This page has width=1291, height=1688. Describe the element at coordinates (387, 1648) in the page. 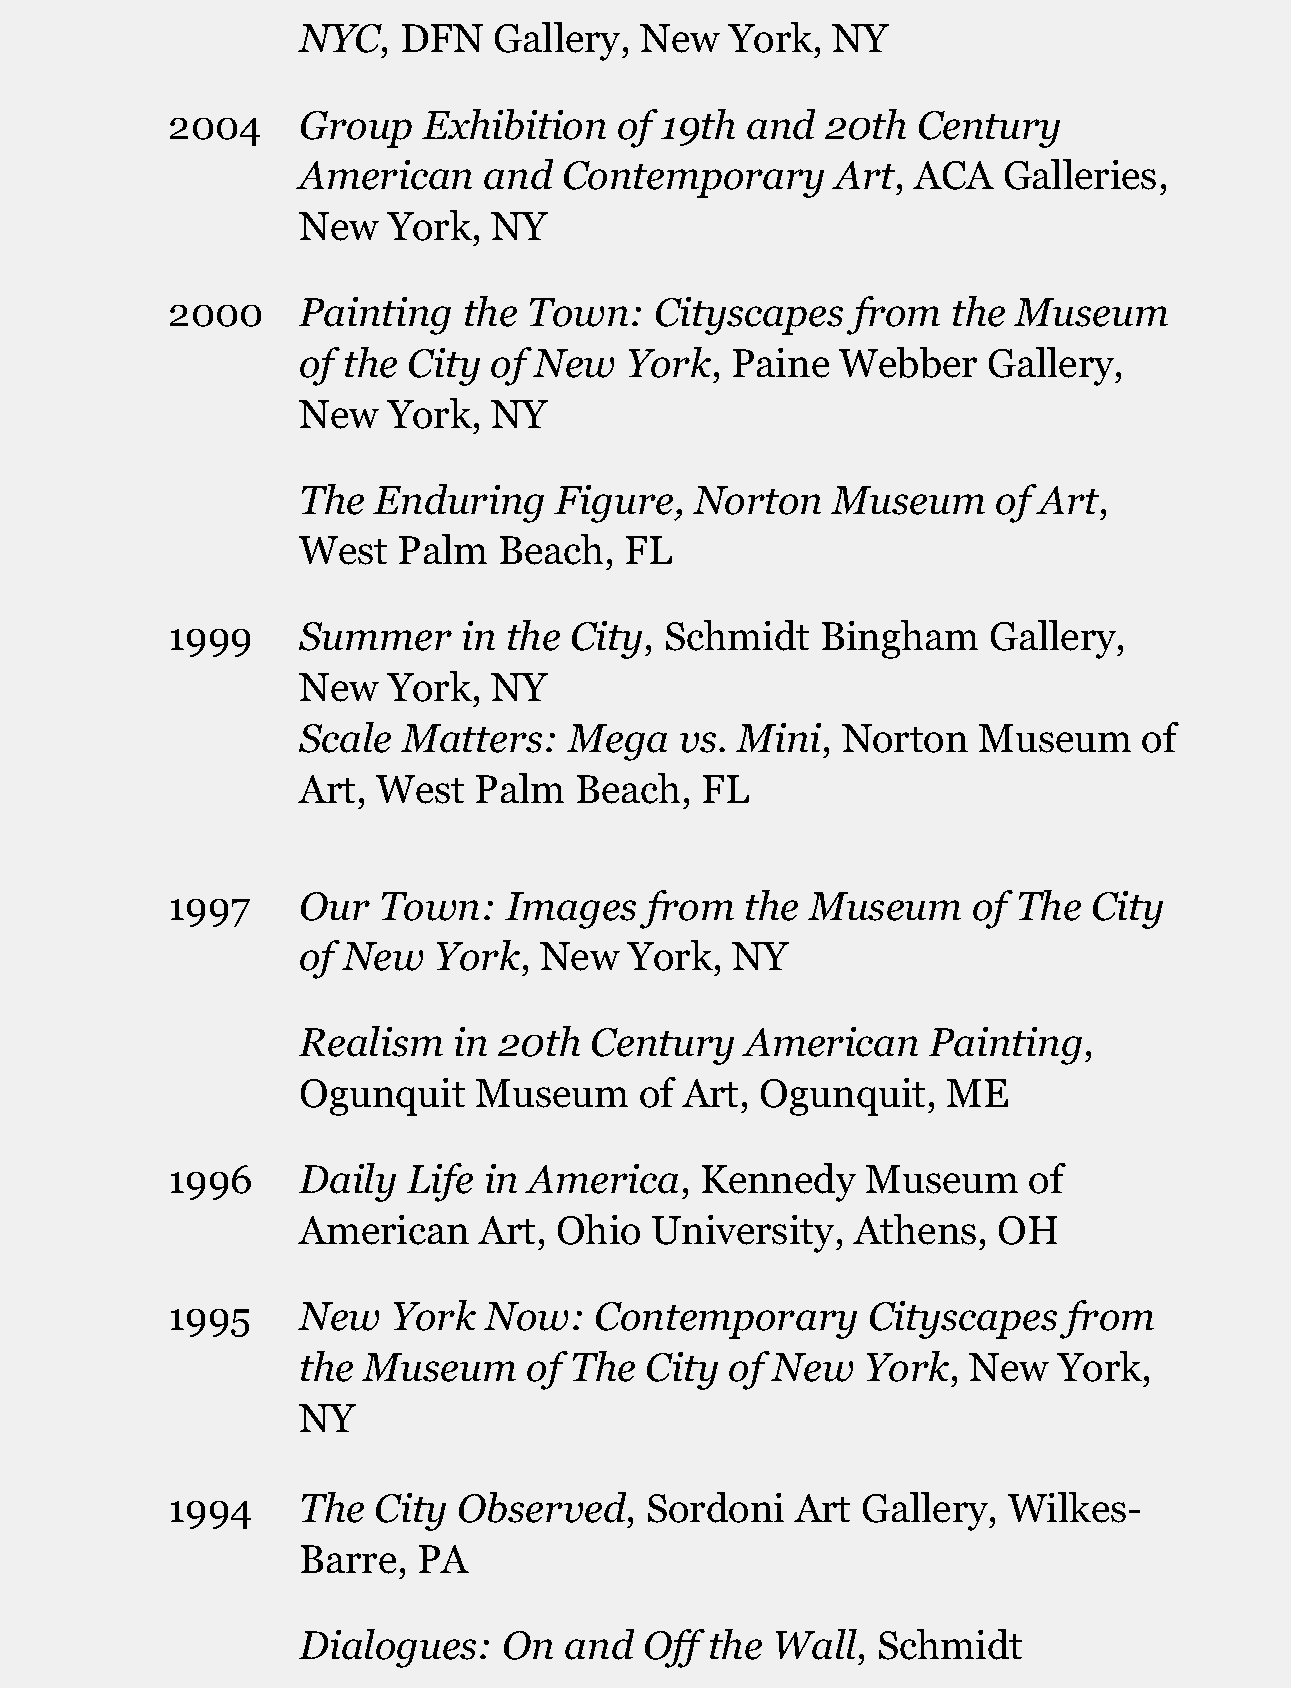

I see `Dialogues` at that location.
